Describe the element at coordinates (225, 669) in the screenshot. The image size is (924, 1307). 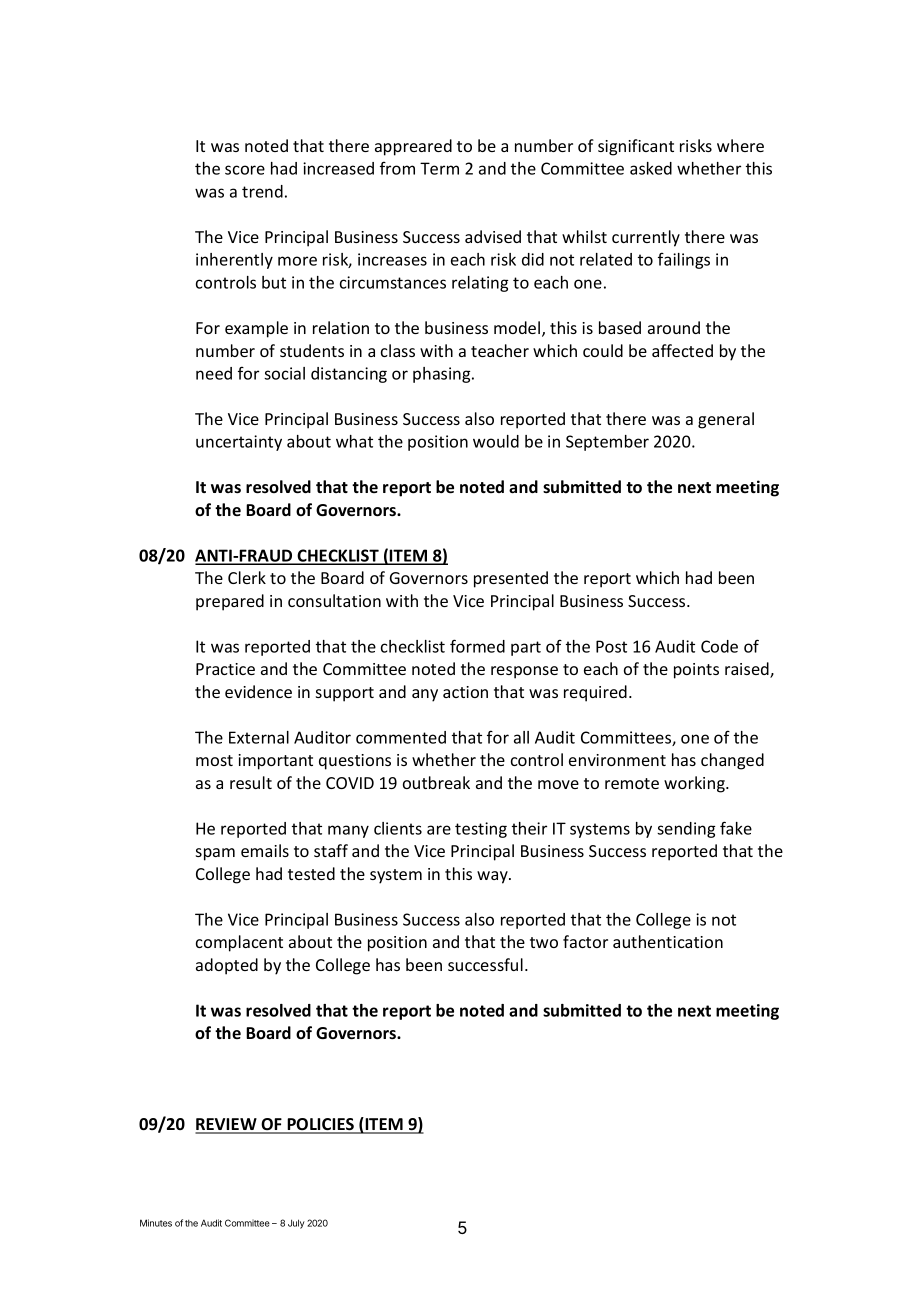
I see `Practice` at that location.
